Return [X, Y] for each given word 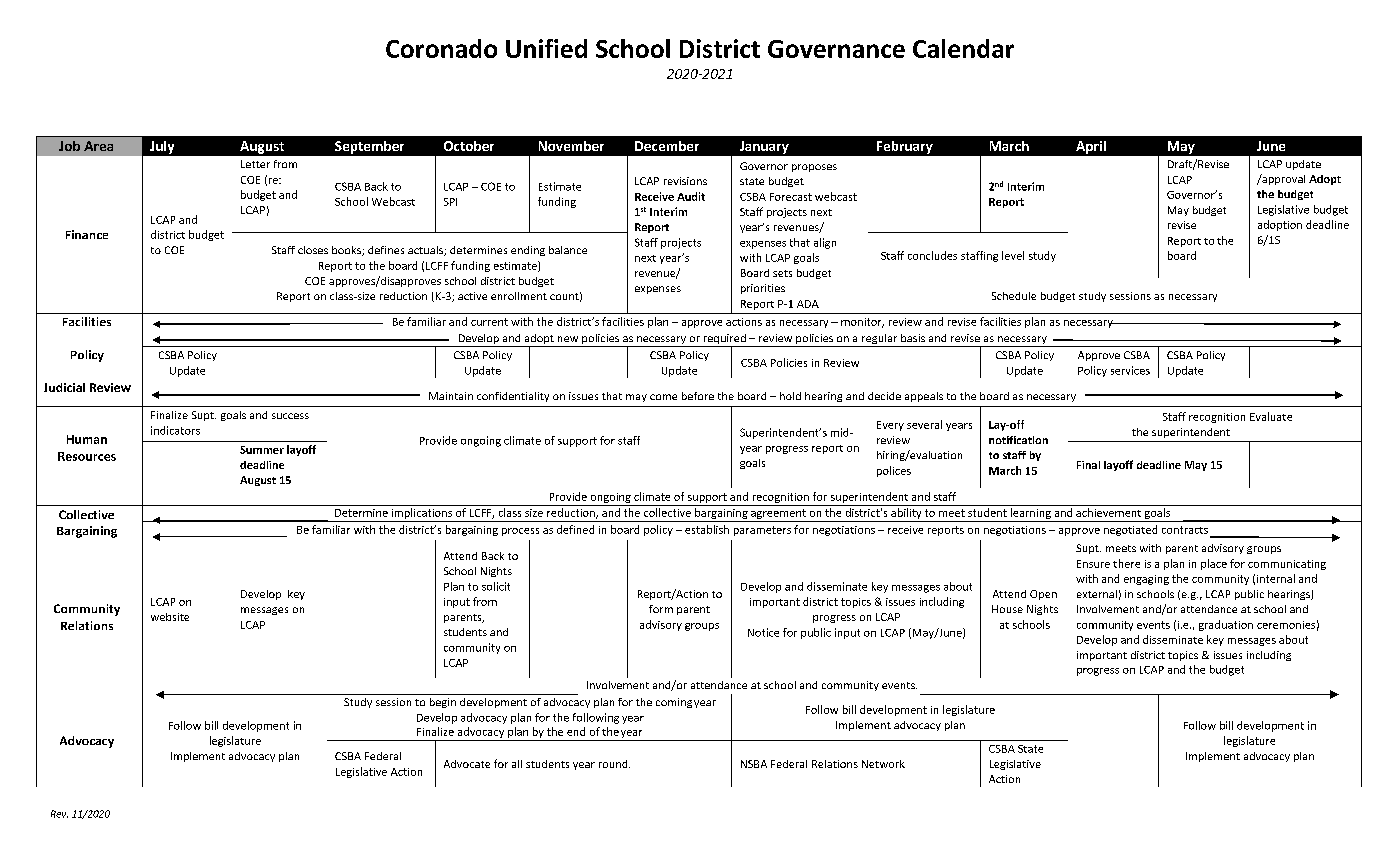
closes [313, 250]
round [614, 764]
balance [568, 250]
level [1013, 255]
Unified [546, 48]
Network [883, 764]
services [1130, 370]
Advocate [467, 764]
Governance [836, 49]
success [290, 416]
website [170, 617]
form [661, 609]
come [663, 397]
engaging [1146, 580]
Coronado [441, 48]
